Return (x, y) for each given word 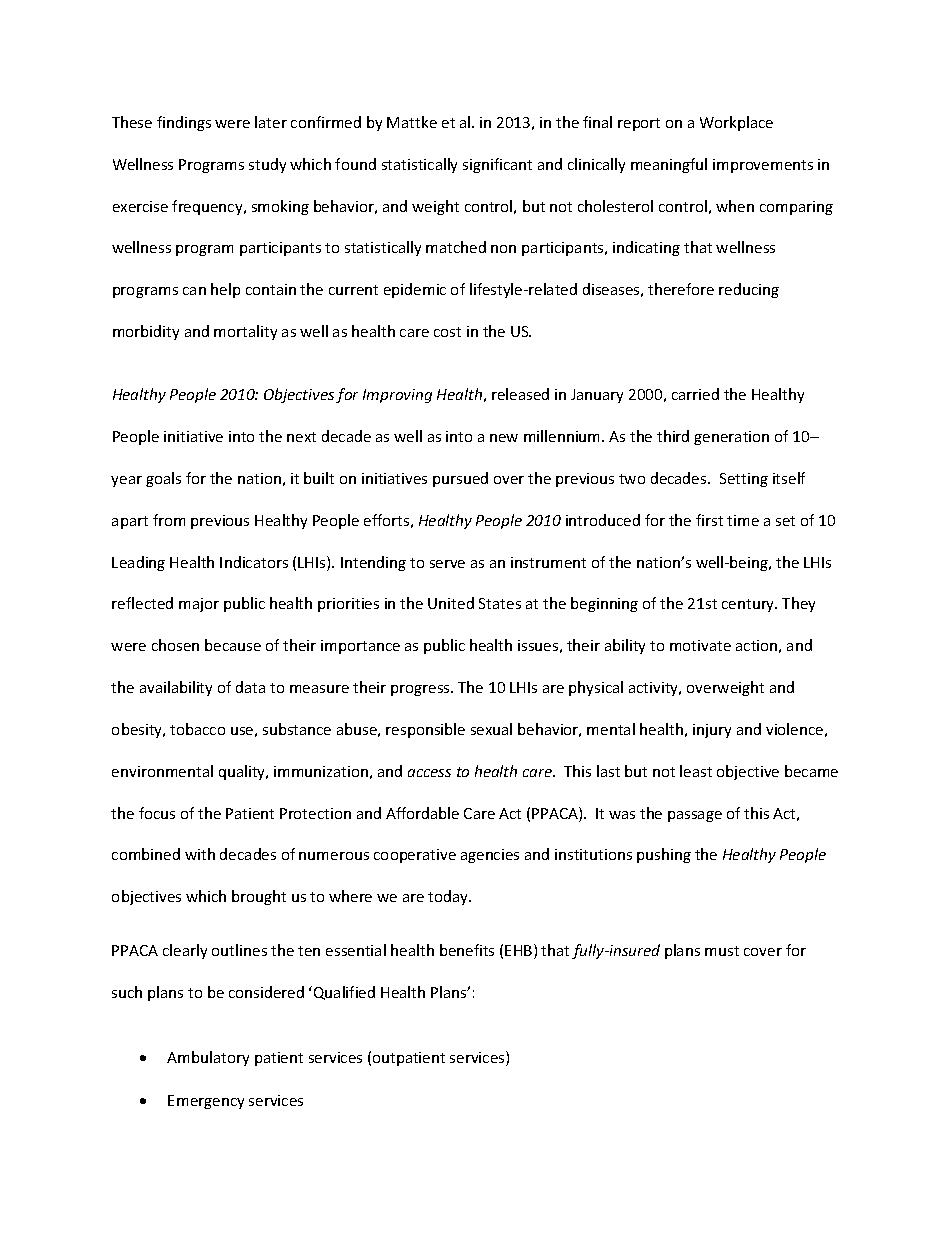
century (749, 605)
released (520, 394)
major (199, 605)
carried (695, 394)
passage (695, 816)
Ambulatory (208, 1058)
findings (184, 123)
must (722, 951)
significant (497, 165)
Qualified (344, 993)
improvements (763, 166)
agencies (490, 856)
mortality (245, 332)
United (451, 603)
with (200, 854)
